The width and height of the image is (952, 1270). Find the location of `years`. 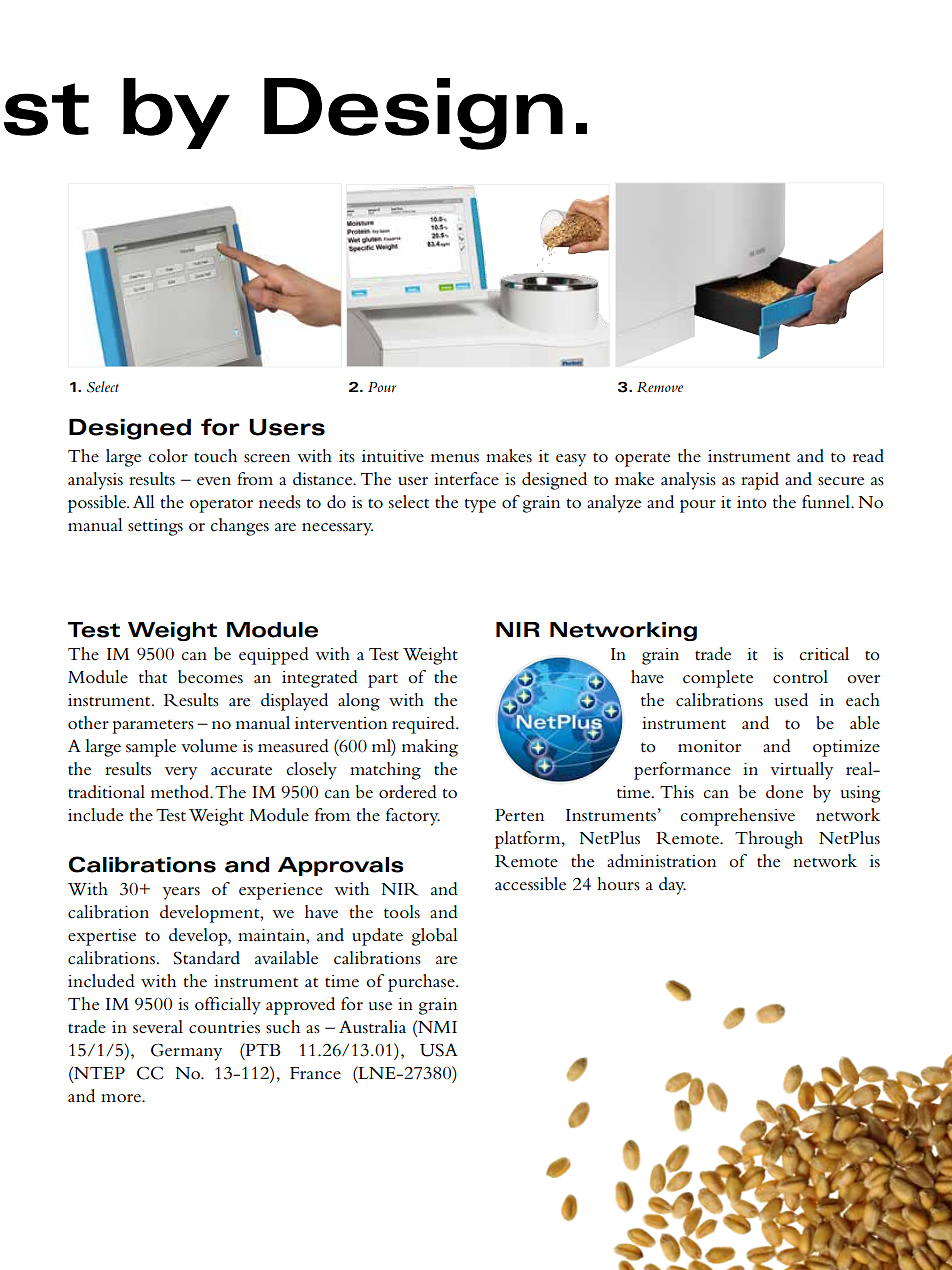

years is located at coordinates (181, 893).
